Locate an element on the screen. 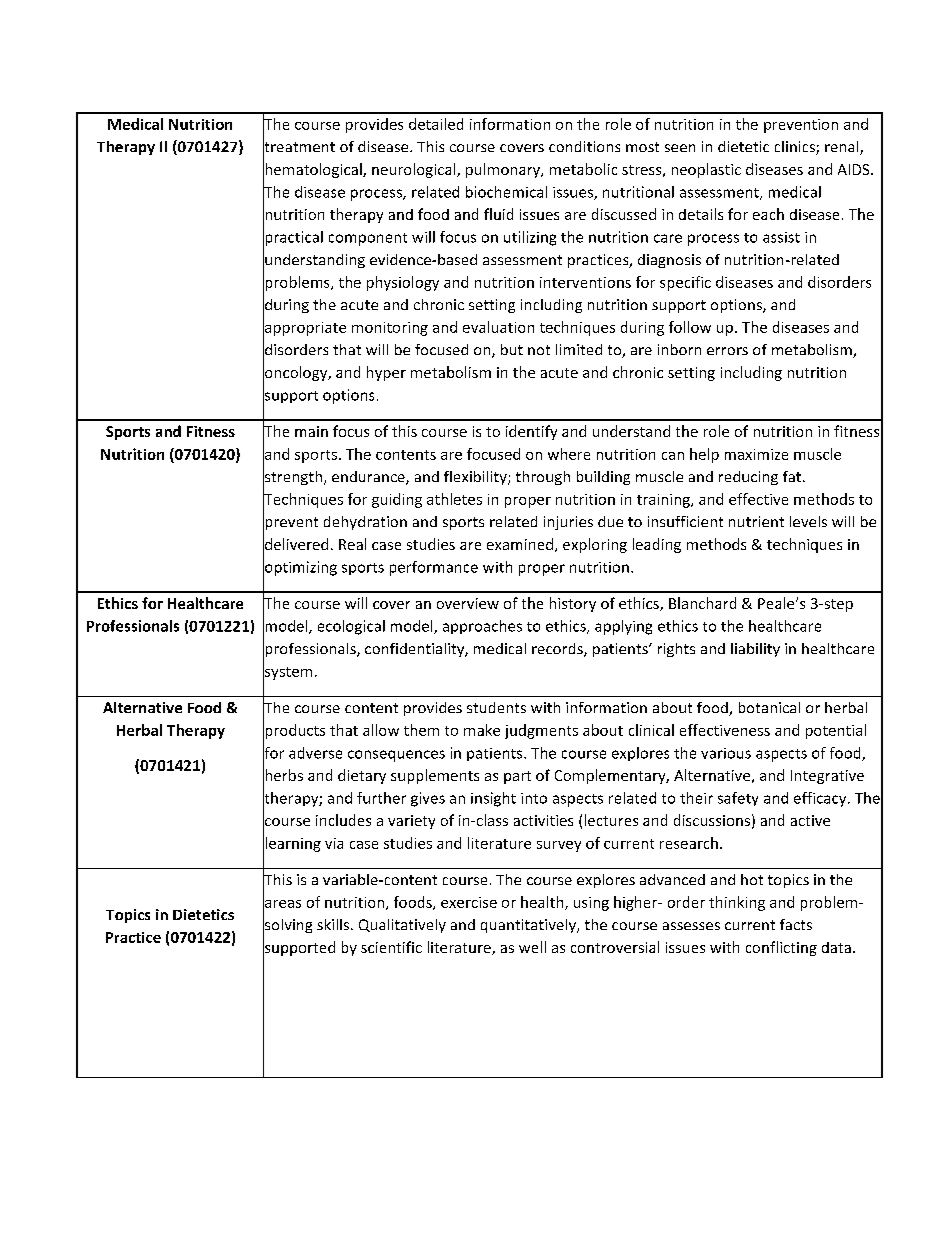 This screenshot has width=952, height=1233. identify is located at coordinates (531, 432).
